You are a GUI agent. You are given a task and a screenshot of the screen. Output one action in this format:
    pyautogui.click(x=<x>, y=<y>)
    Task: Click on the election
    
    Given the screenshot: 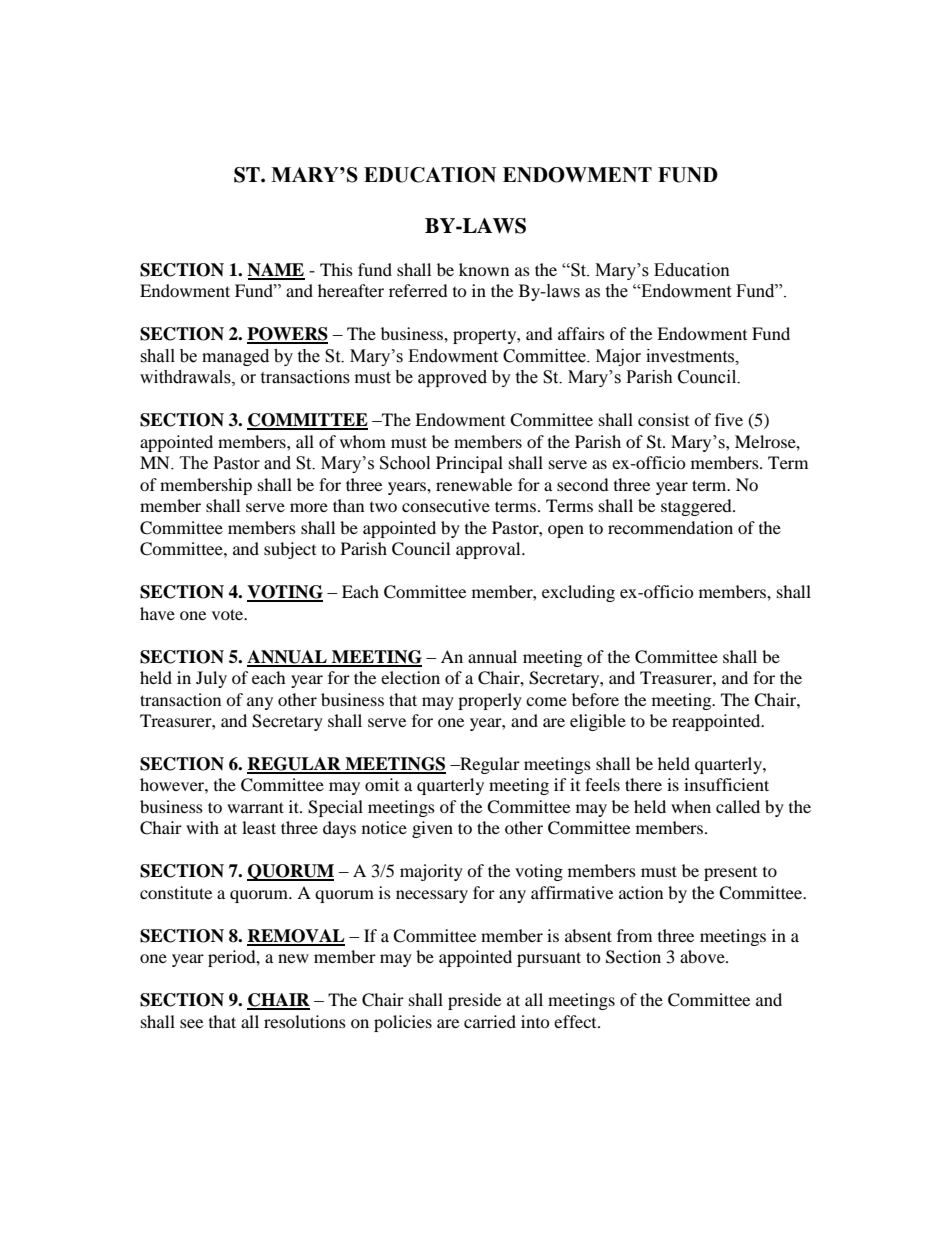 What is the action you would take?
    pyautogui.click(x=410, y=677)
